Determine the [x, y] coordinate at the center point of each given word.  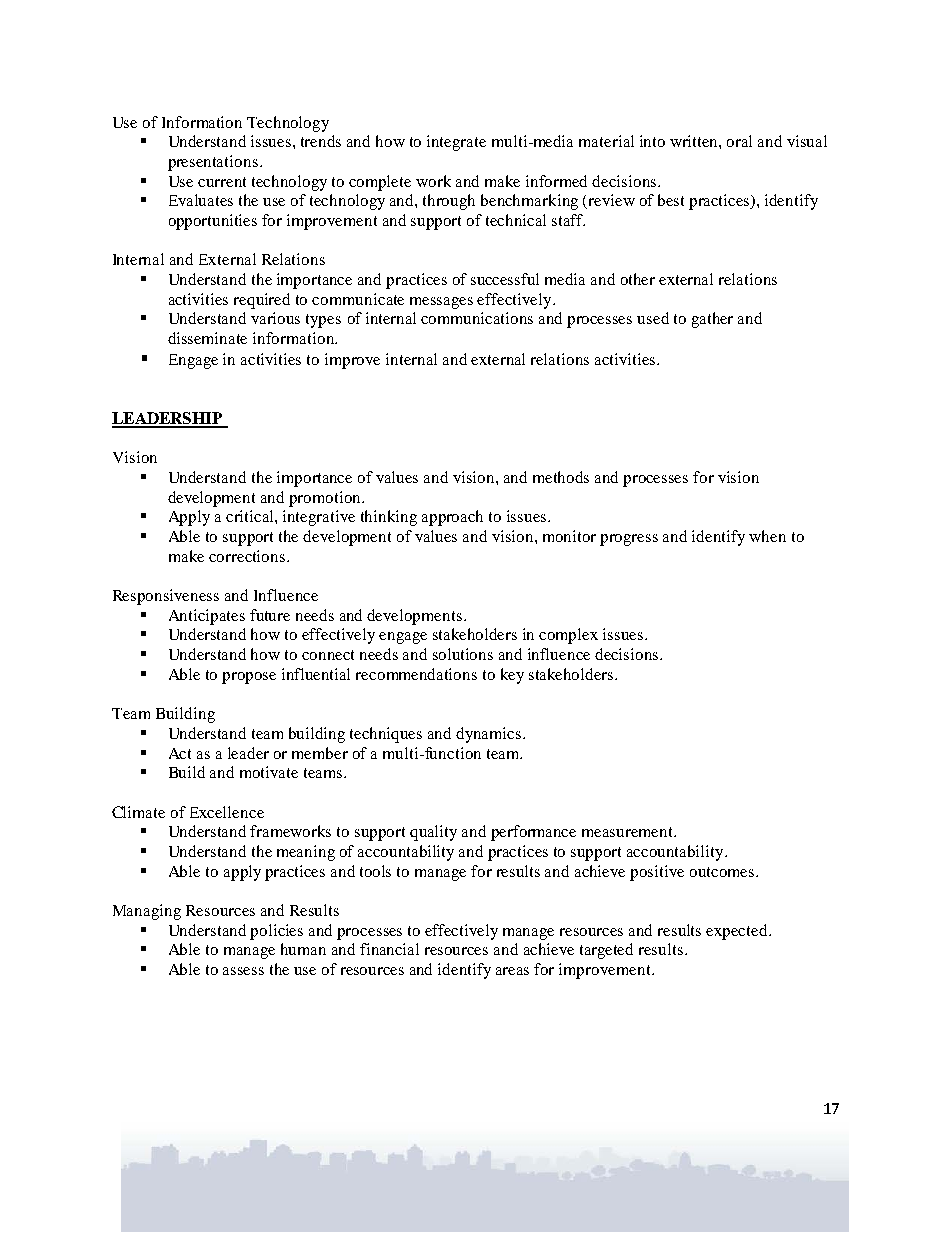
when [767, 536]
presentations [213, 163]
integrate [456, 143]
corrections [247, 556]
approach [452, 518]
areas [512, 971]
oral [739, 141]
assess [243, 971]
